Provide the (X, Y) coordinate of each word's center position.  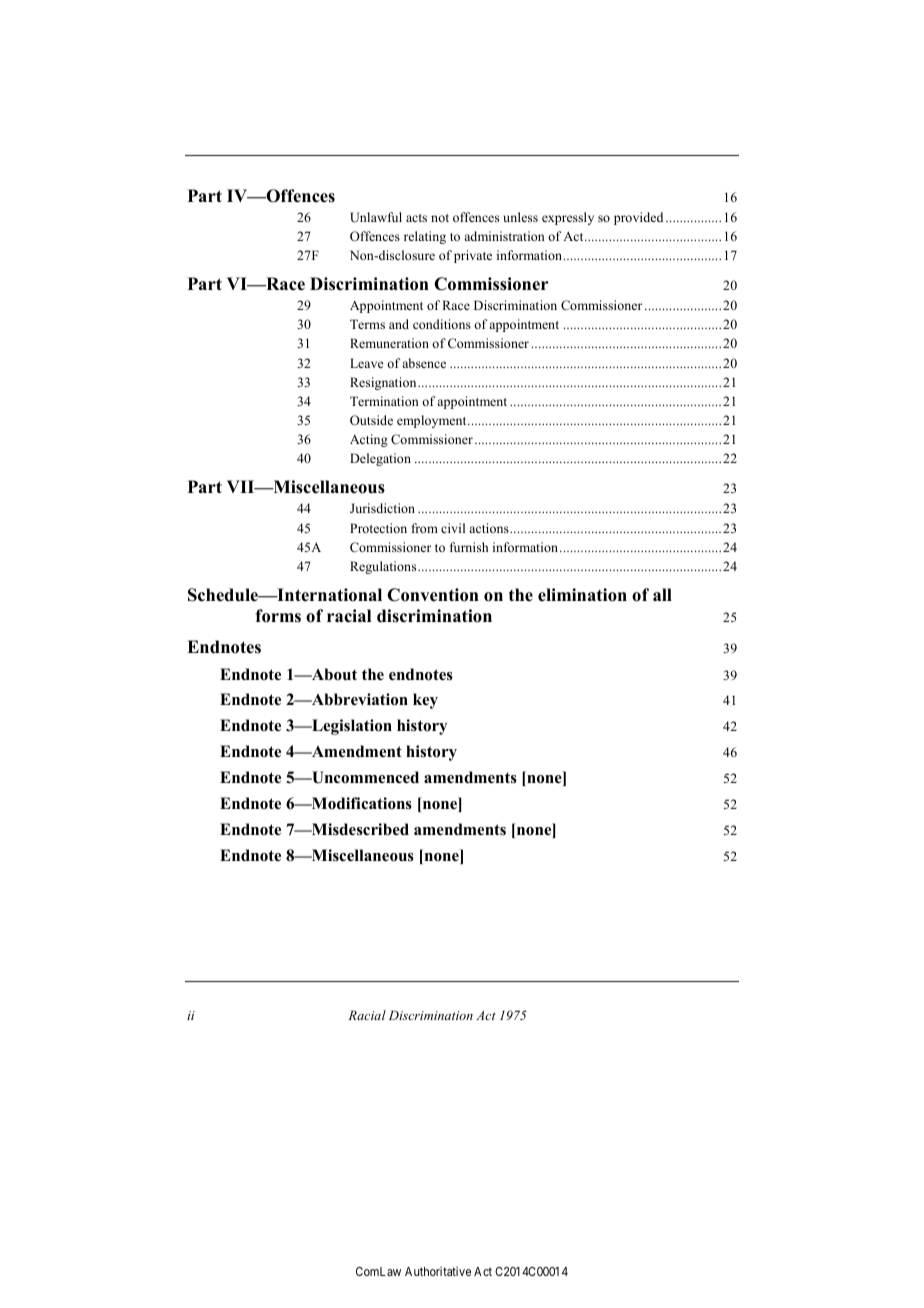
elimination (582, 595)
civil (453, 528)
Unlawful (376, 217)
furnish (469, 547)
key (425, 701)
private (473, 256)
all (662, 594)
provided (638, 218)
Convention (433, 595)
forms (278, 616)
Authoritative (438, 1271)
